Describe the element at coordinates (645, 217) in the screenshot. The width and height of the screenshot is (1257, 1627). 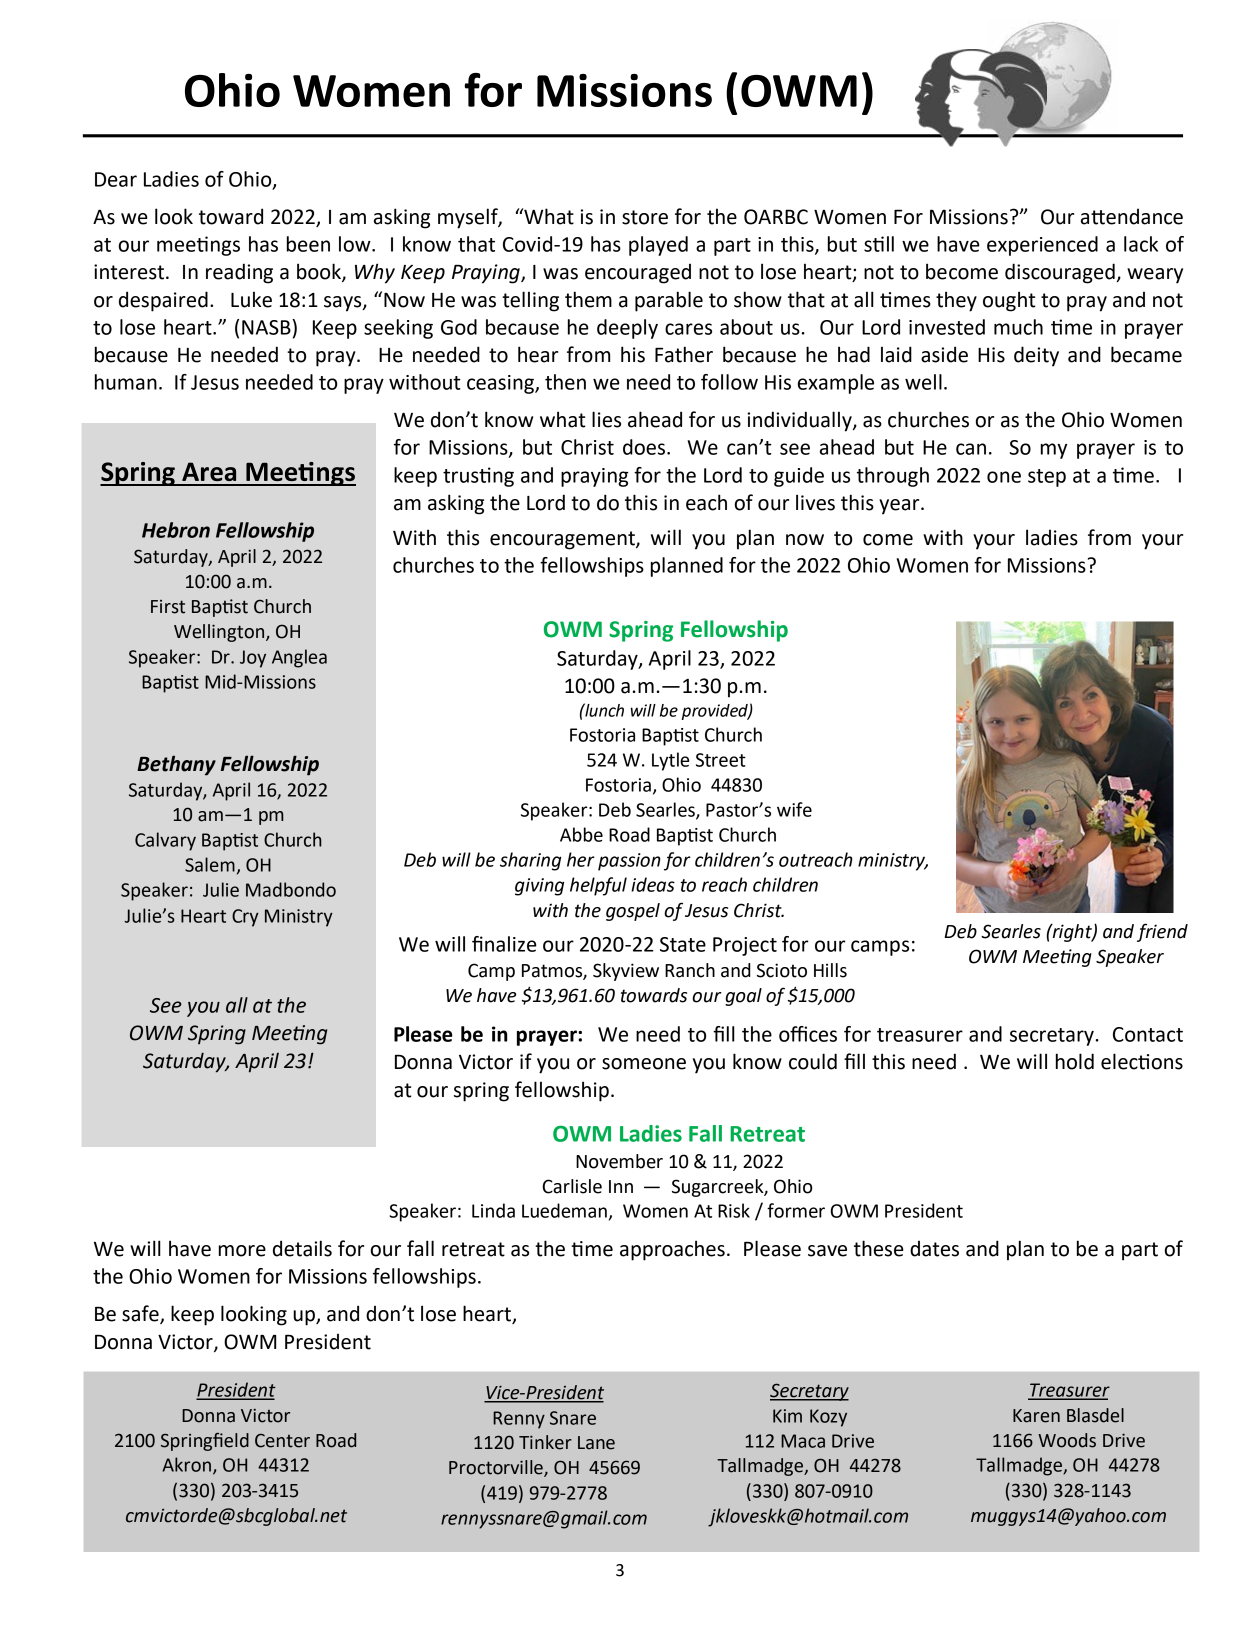
I see `store` at that location.
